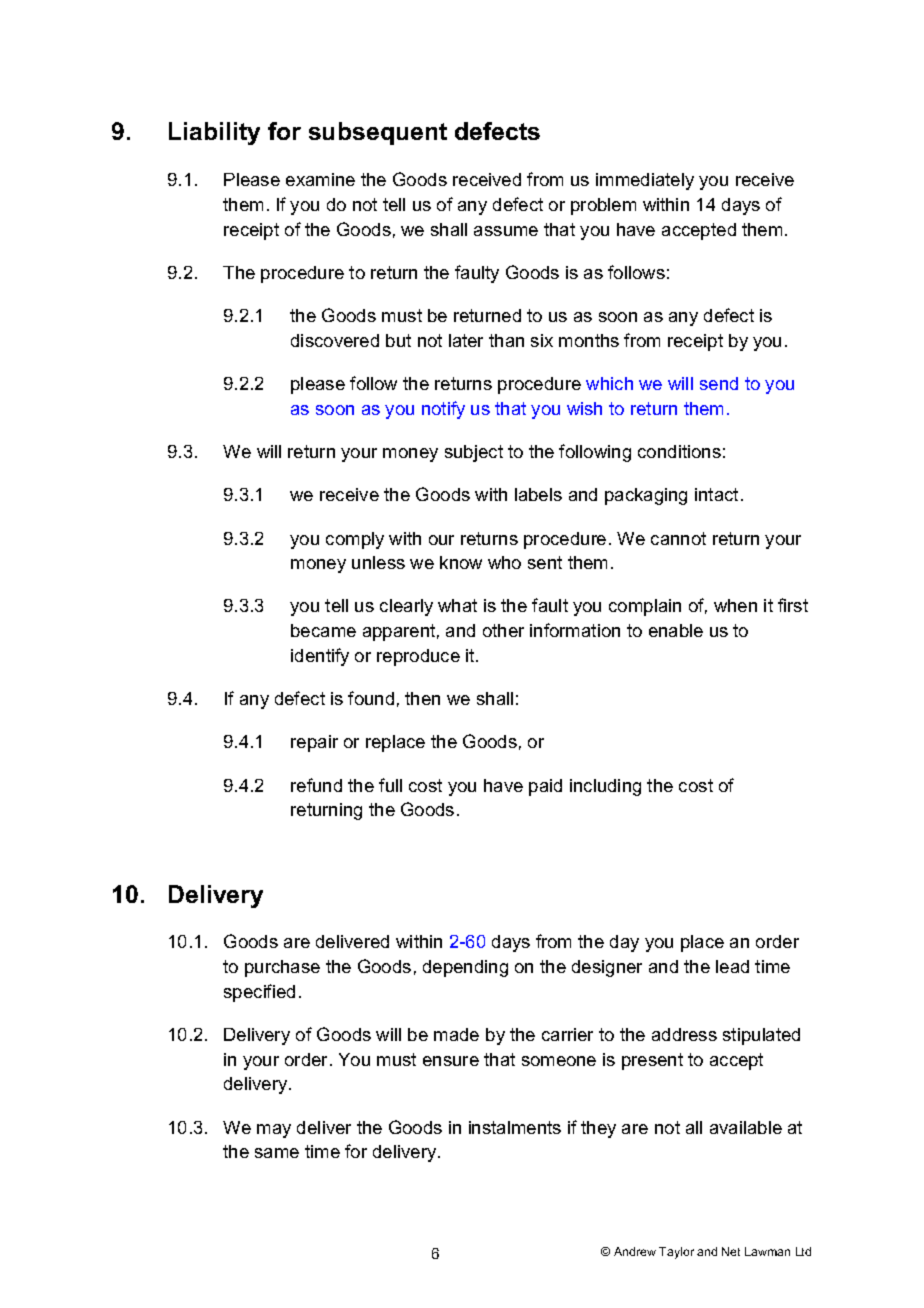  I want to click on same, so click(277, 1153).
